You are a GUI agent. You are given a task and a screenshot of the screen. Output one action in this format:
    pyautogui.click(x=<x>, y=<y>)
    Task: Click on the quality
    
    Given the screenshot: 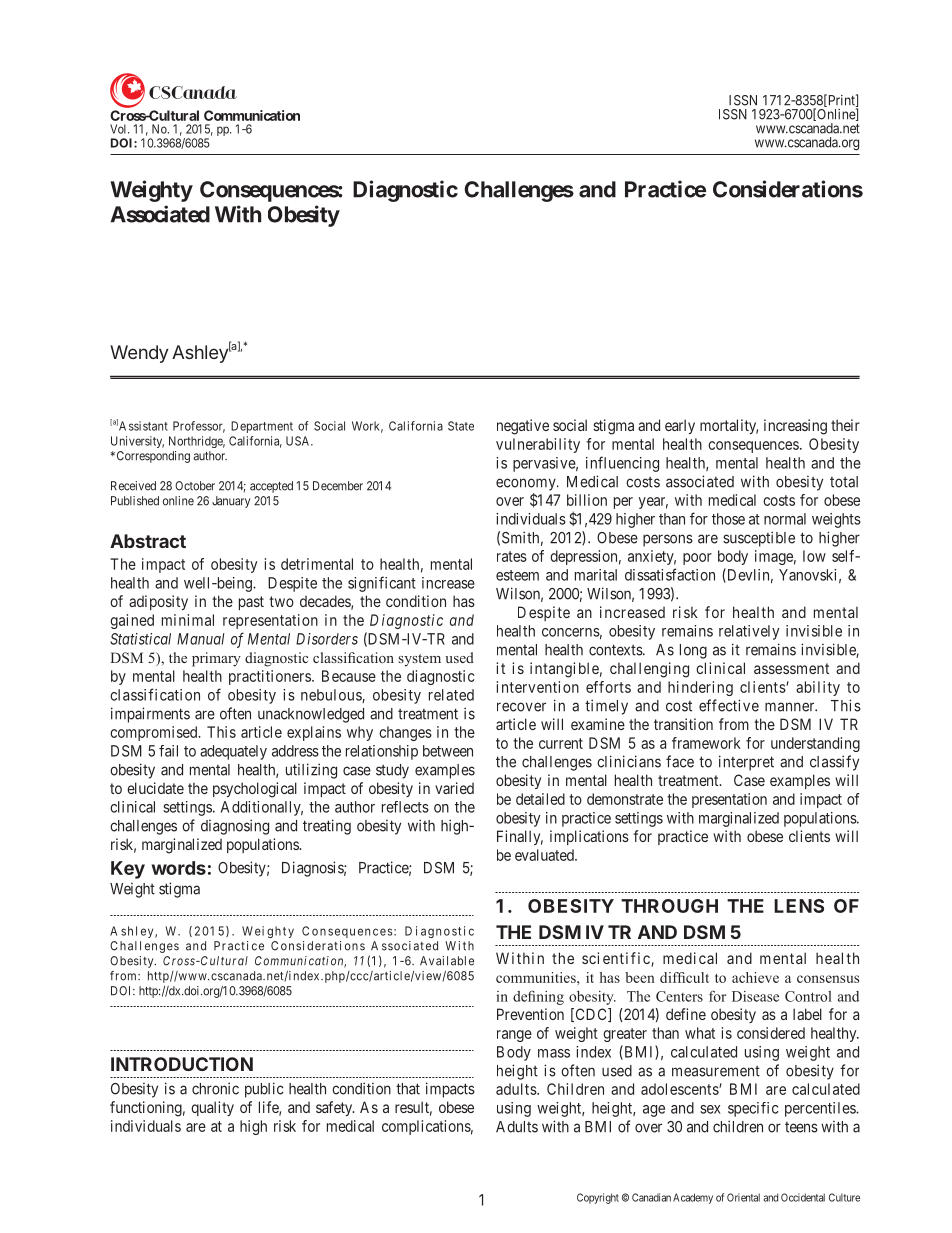 What is the action you would take?
    pyautogui.click(x=212, y=1108)
